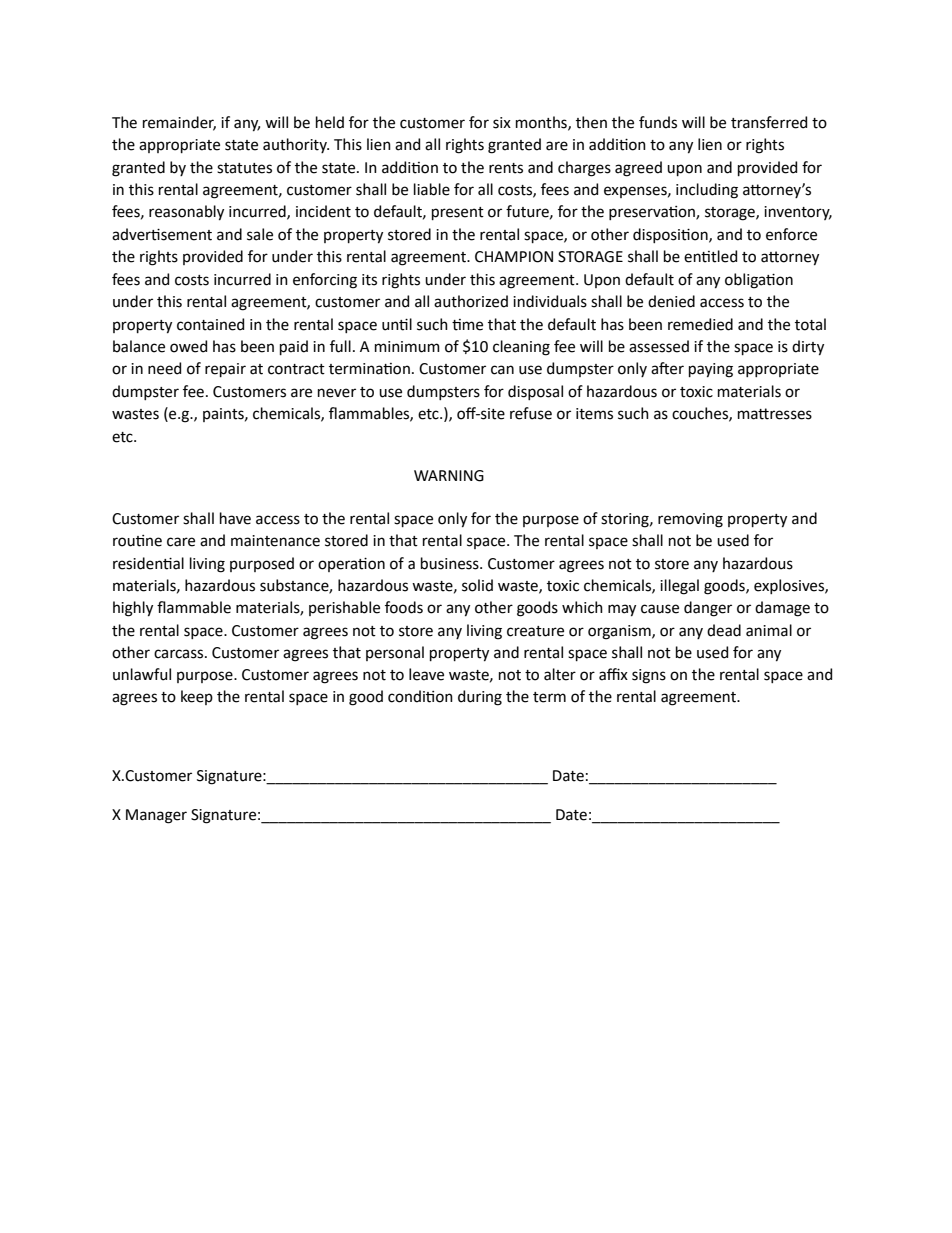  What do you see at coordinates (156, 816) in the screenshot?
I see `Manager` at bounding box center [156, 816].
